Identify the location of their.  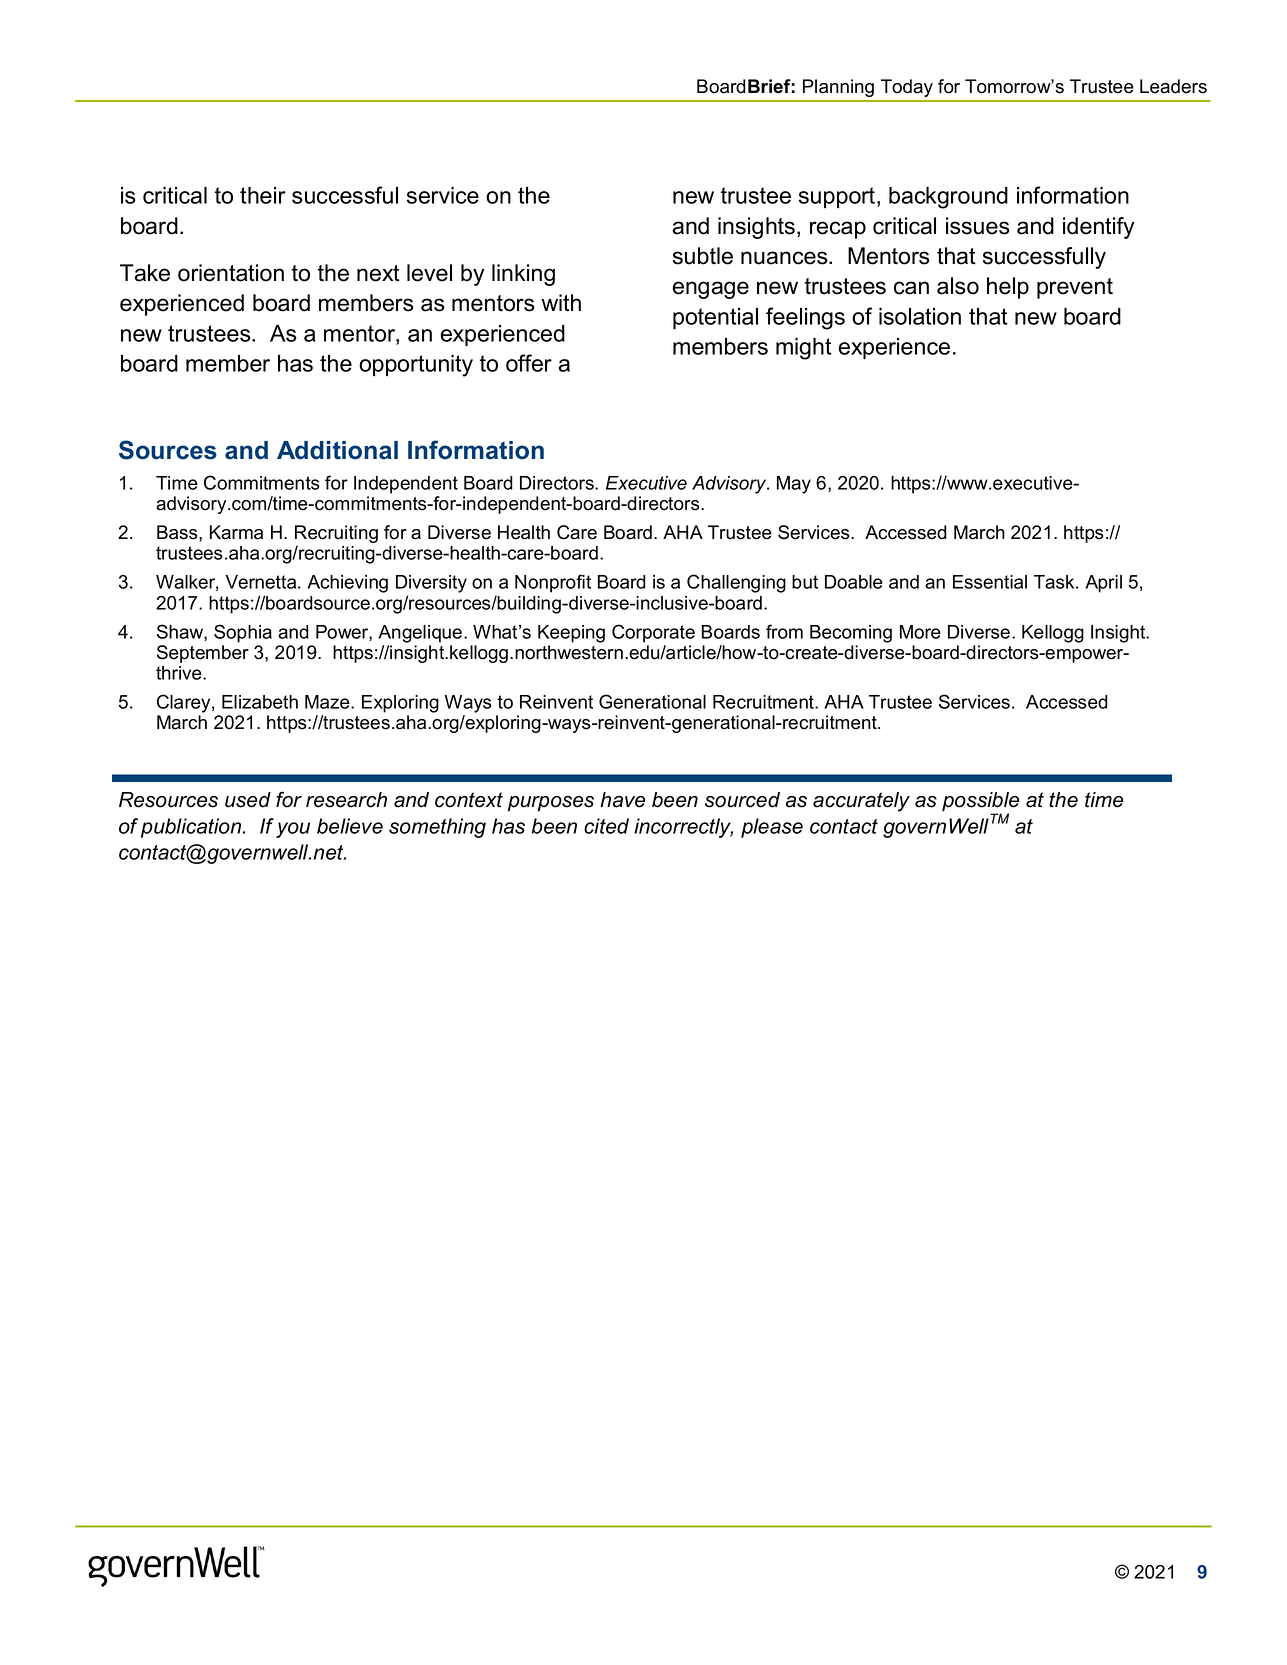
(263, 195).
